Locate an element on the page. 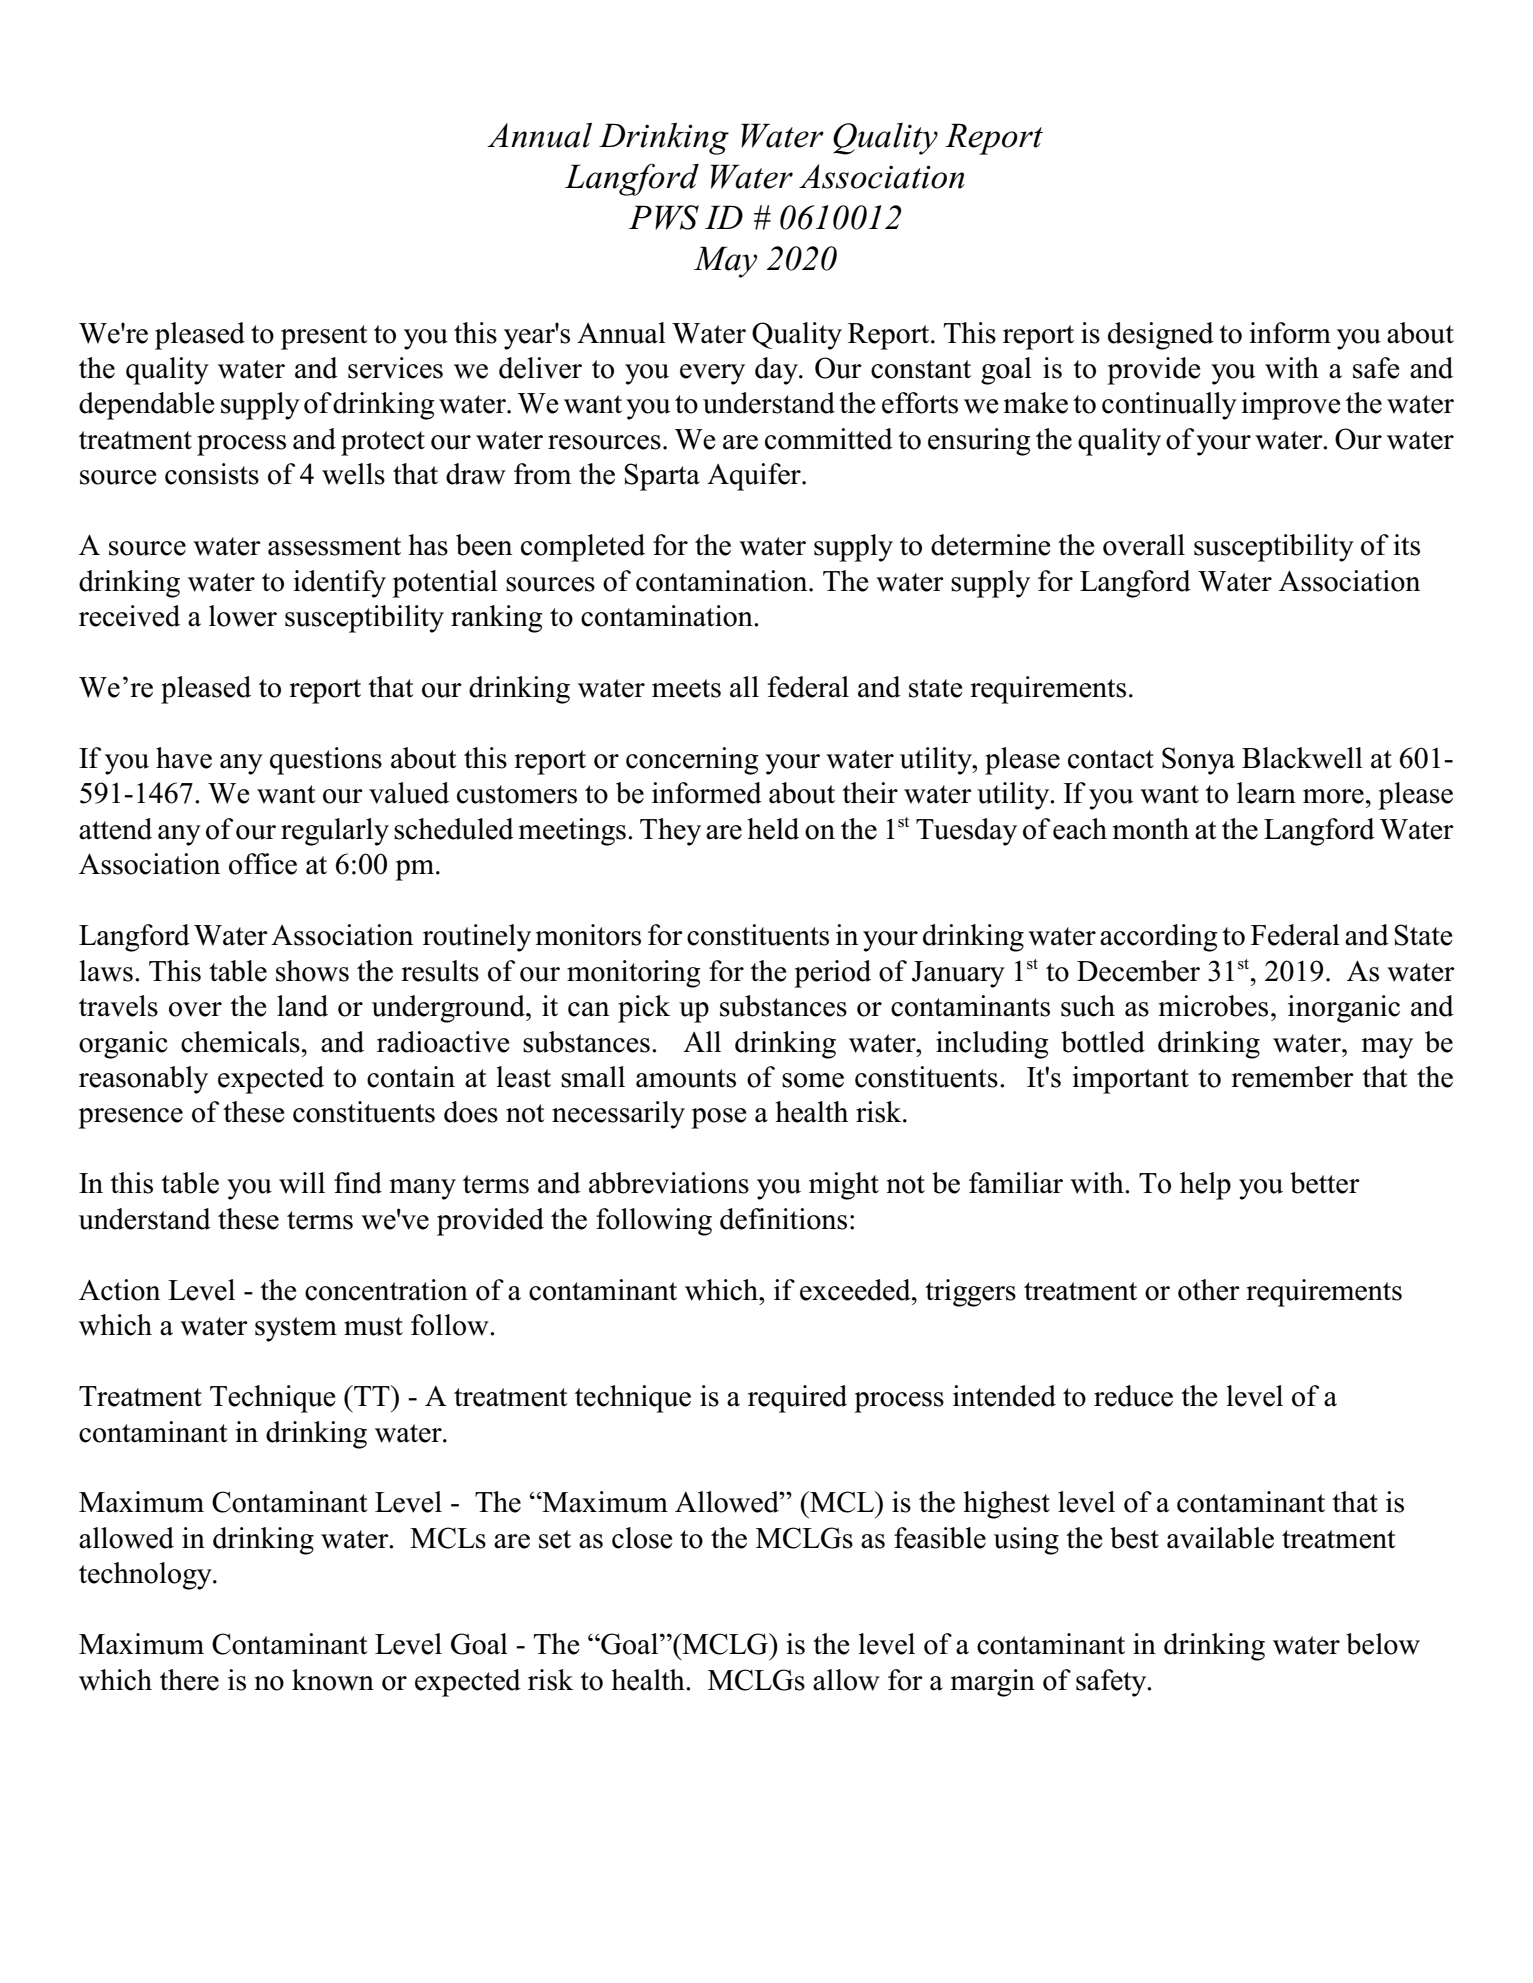  its is located at coordinates (1407, 545).
